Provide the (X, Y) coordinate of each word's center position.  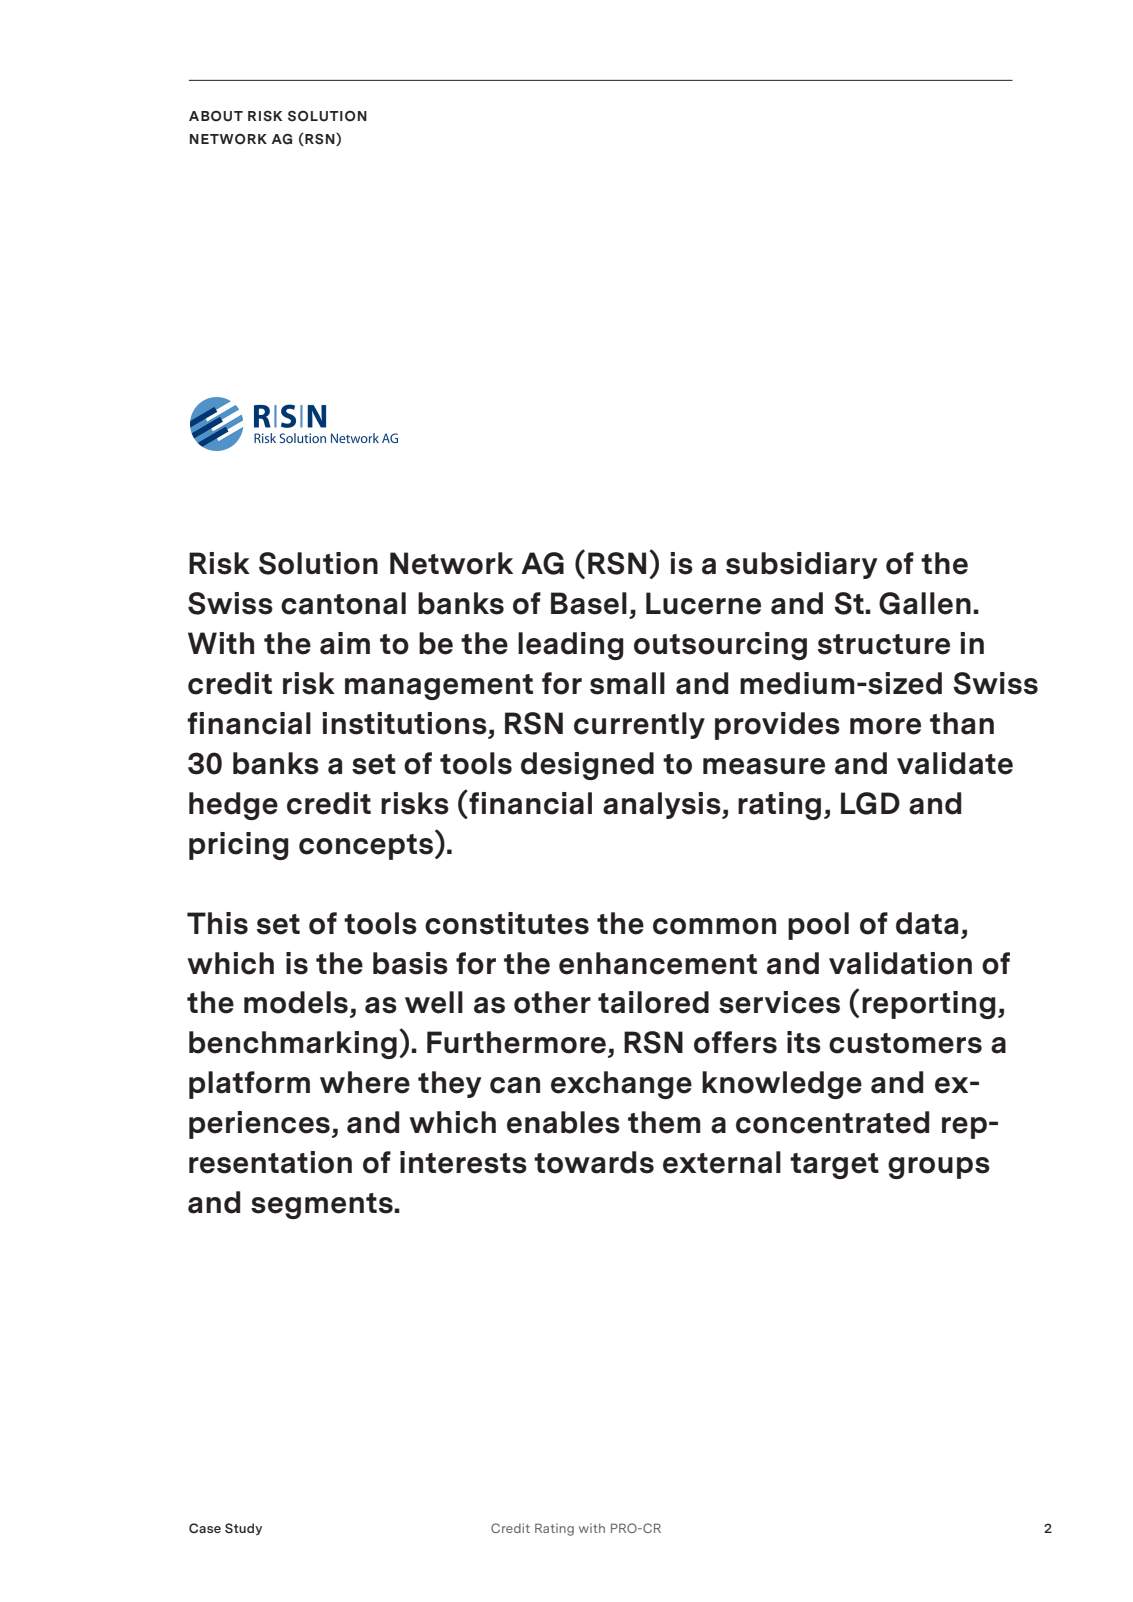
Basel (589, 603)
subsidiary (802, 565)
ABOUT (216, 116)
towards (594, 1162)
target (834, 1166)
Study (243, 1529)
